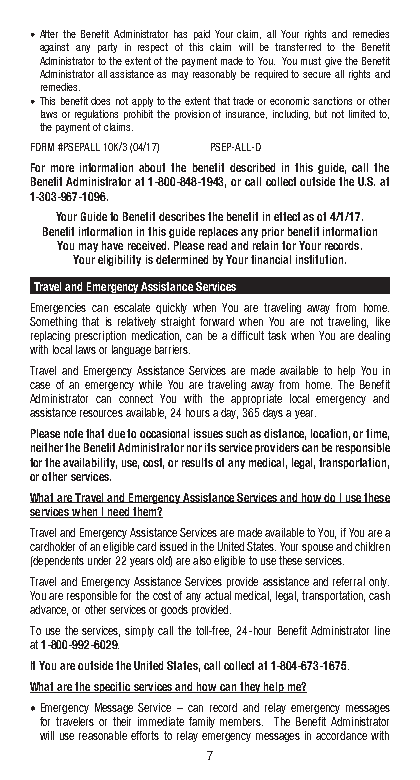  I want to click on dealing, so click(374, 336).
